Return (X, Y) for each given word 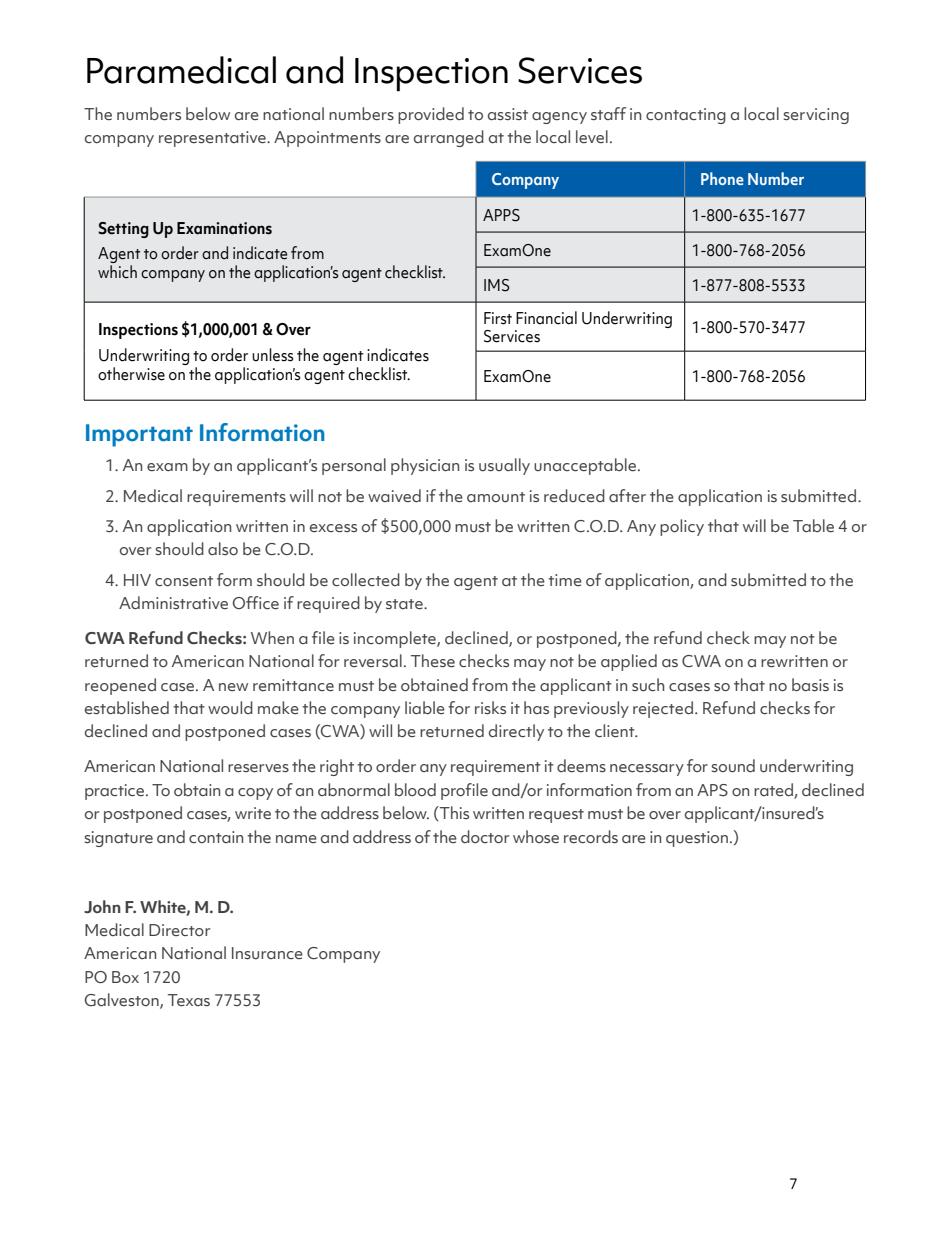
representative (213, 139)
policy (682, 527)
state (405, 604)
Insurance (267, 953)
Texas (189, 1000)
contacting (686, 116)
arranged (449, 138)
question (697, 839)
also (223, 548)
